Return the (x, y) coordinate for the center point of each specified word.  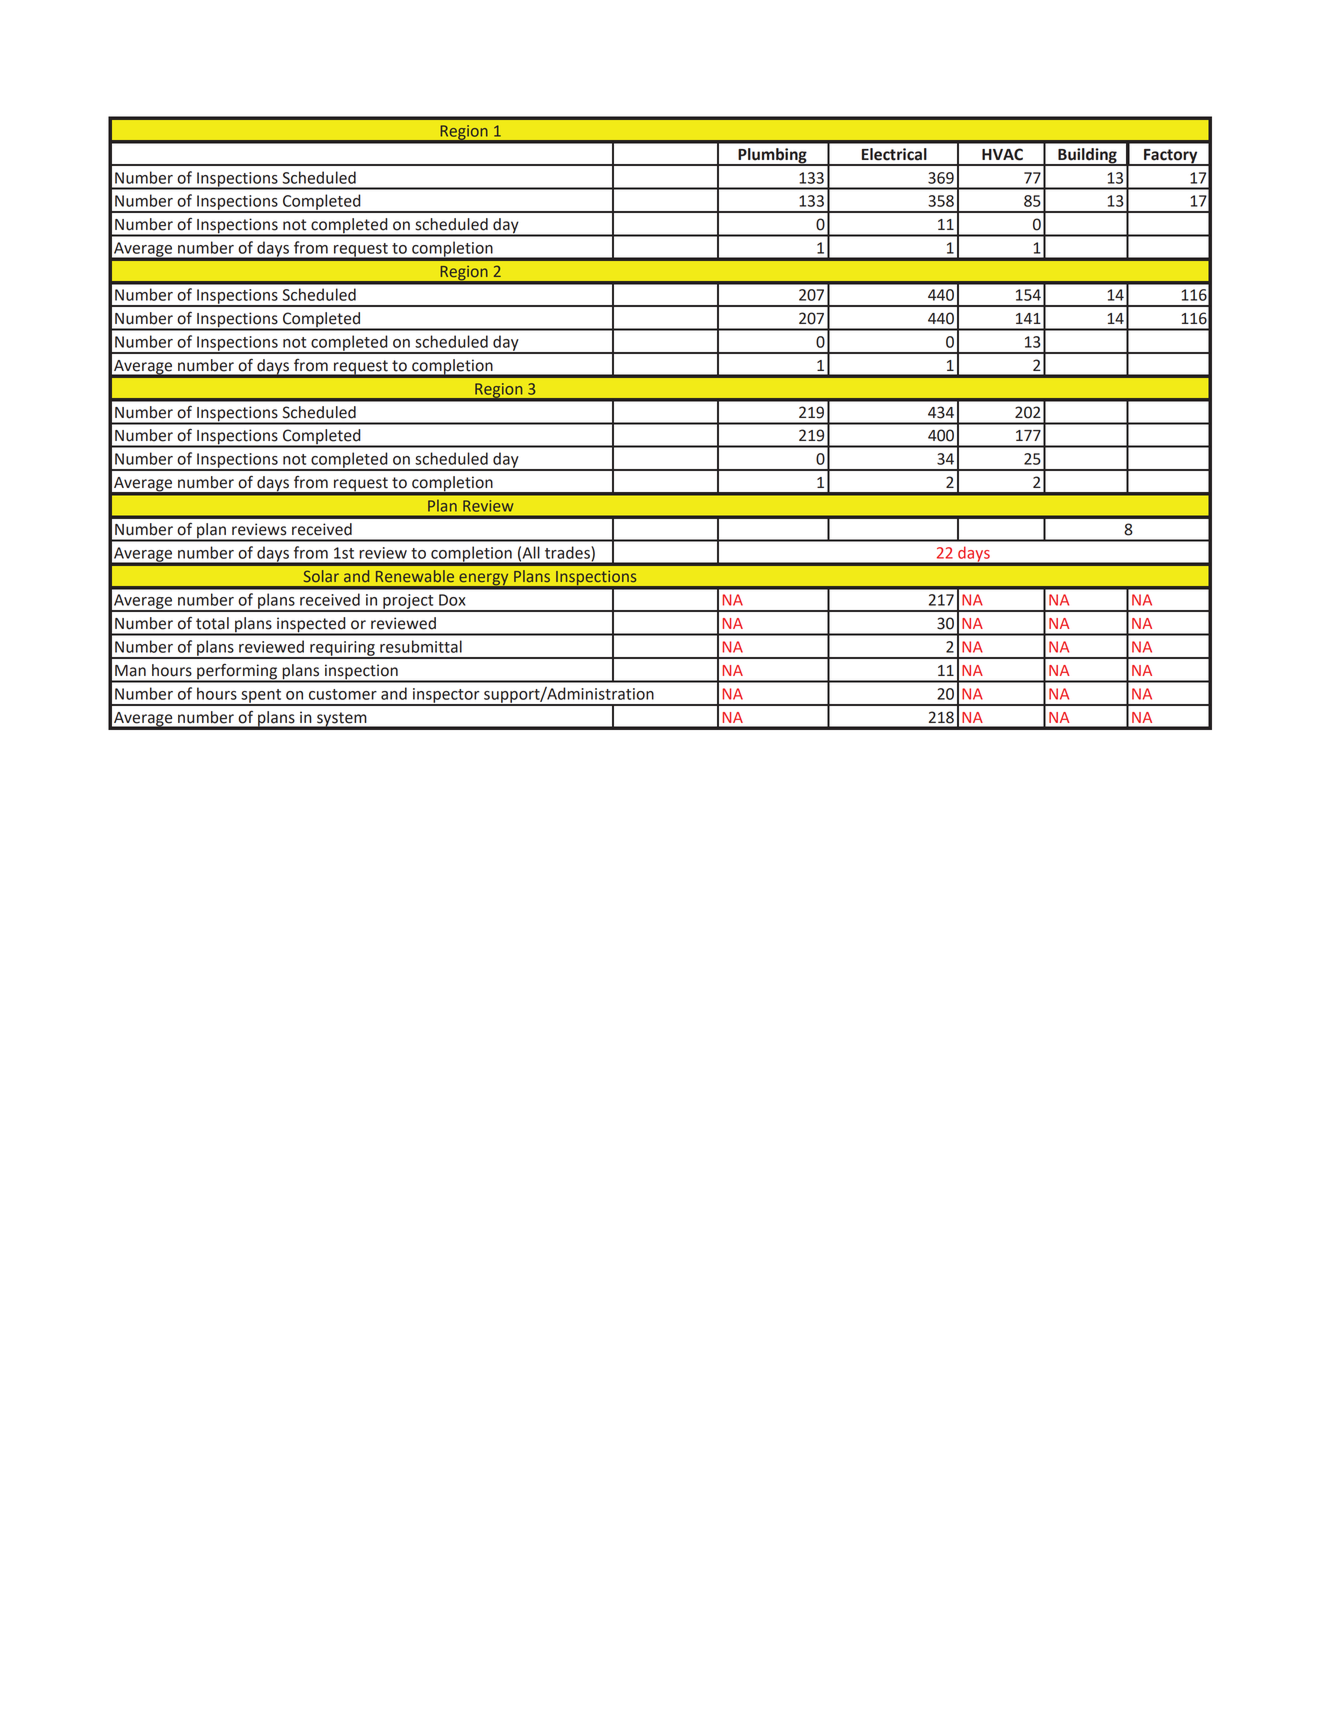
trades (568, 553)
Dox (452, 600)
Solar (321, 576)
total (212, 623)
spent (261, 697)
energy (484, 580)
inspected (311, 626)
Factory (1171, 157)
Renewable (415, 576)
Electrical (894, 154)
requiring (342, 649)
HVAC (1002, 154)
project (408, 602)
